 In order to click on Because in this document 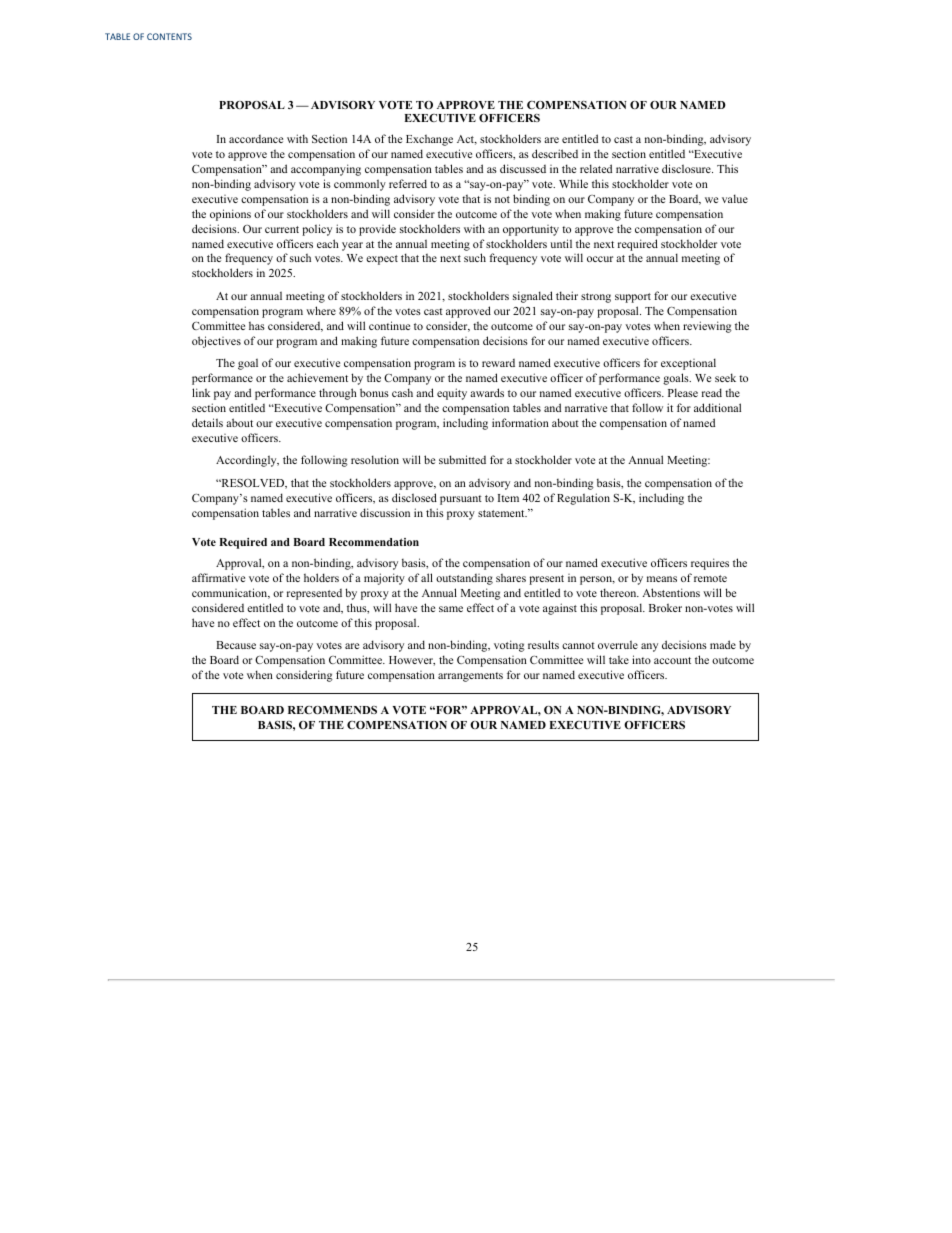, I will do `click(236, 645)`.
